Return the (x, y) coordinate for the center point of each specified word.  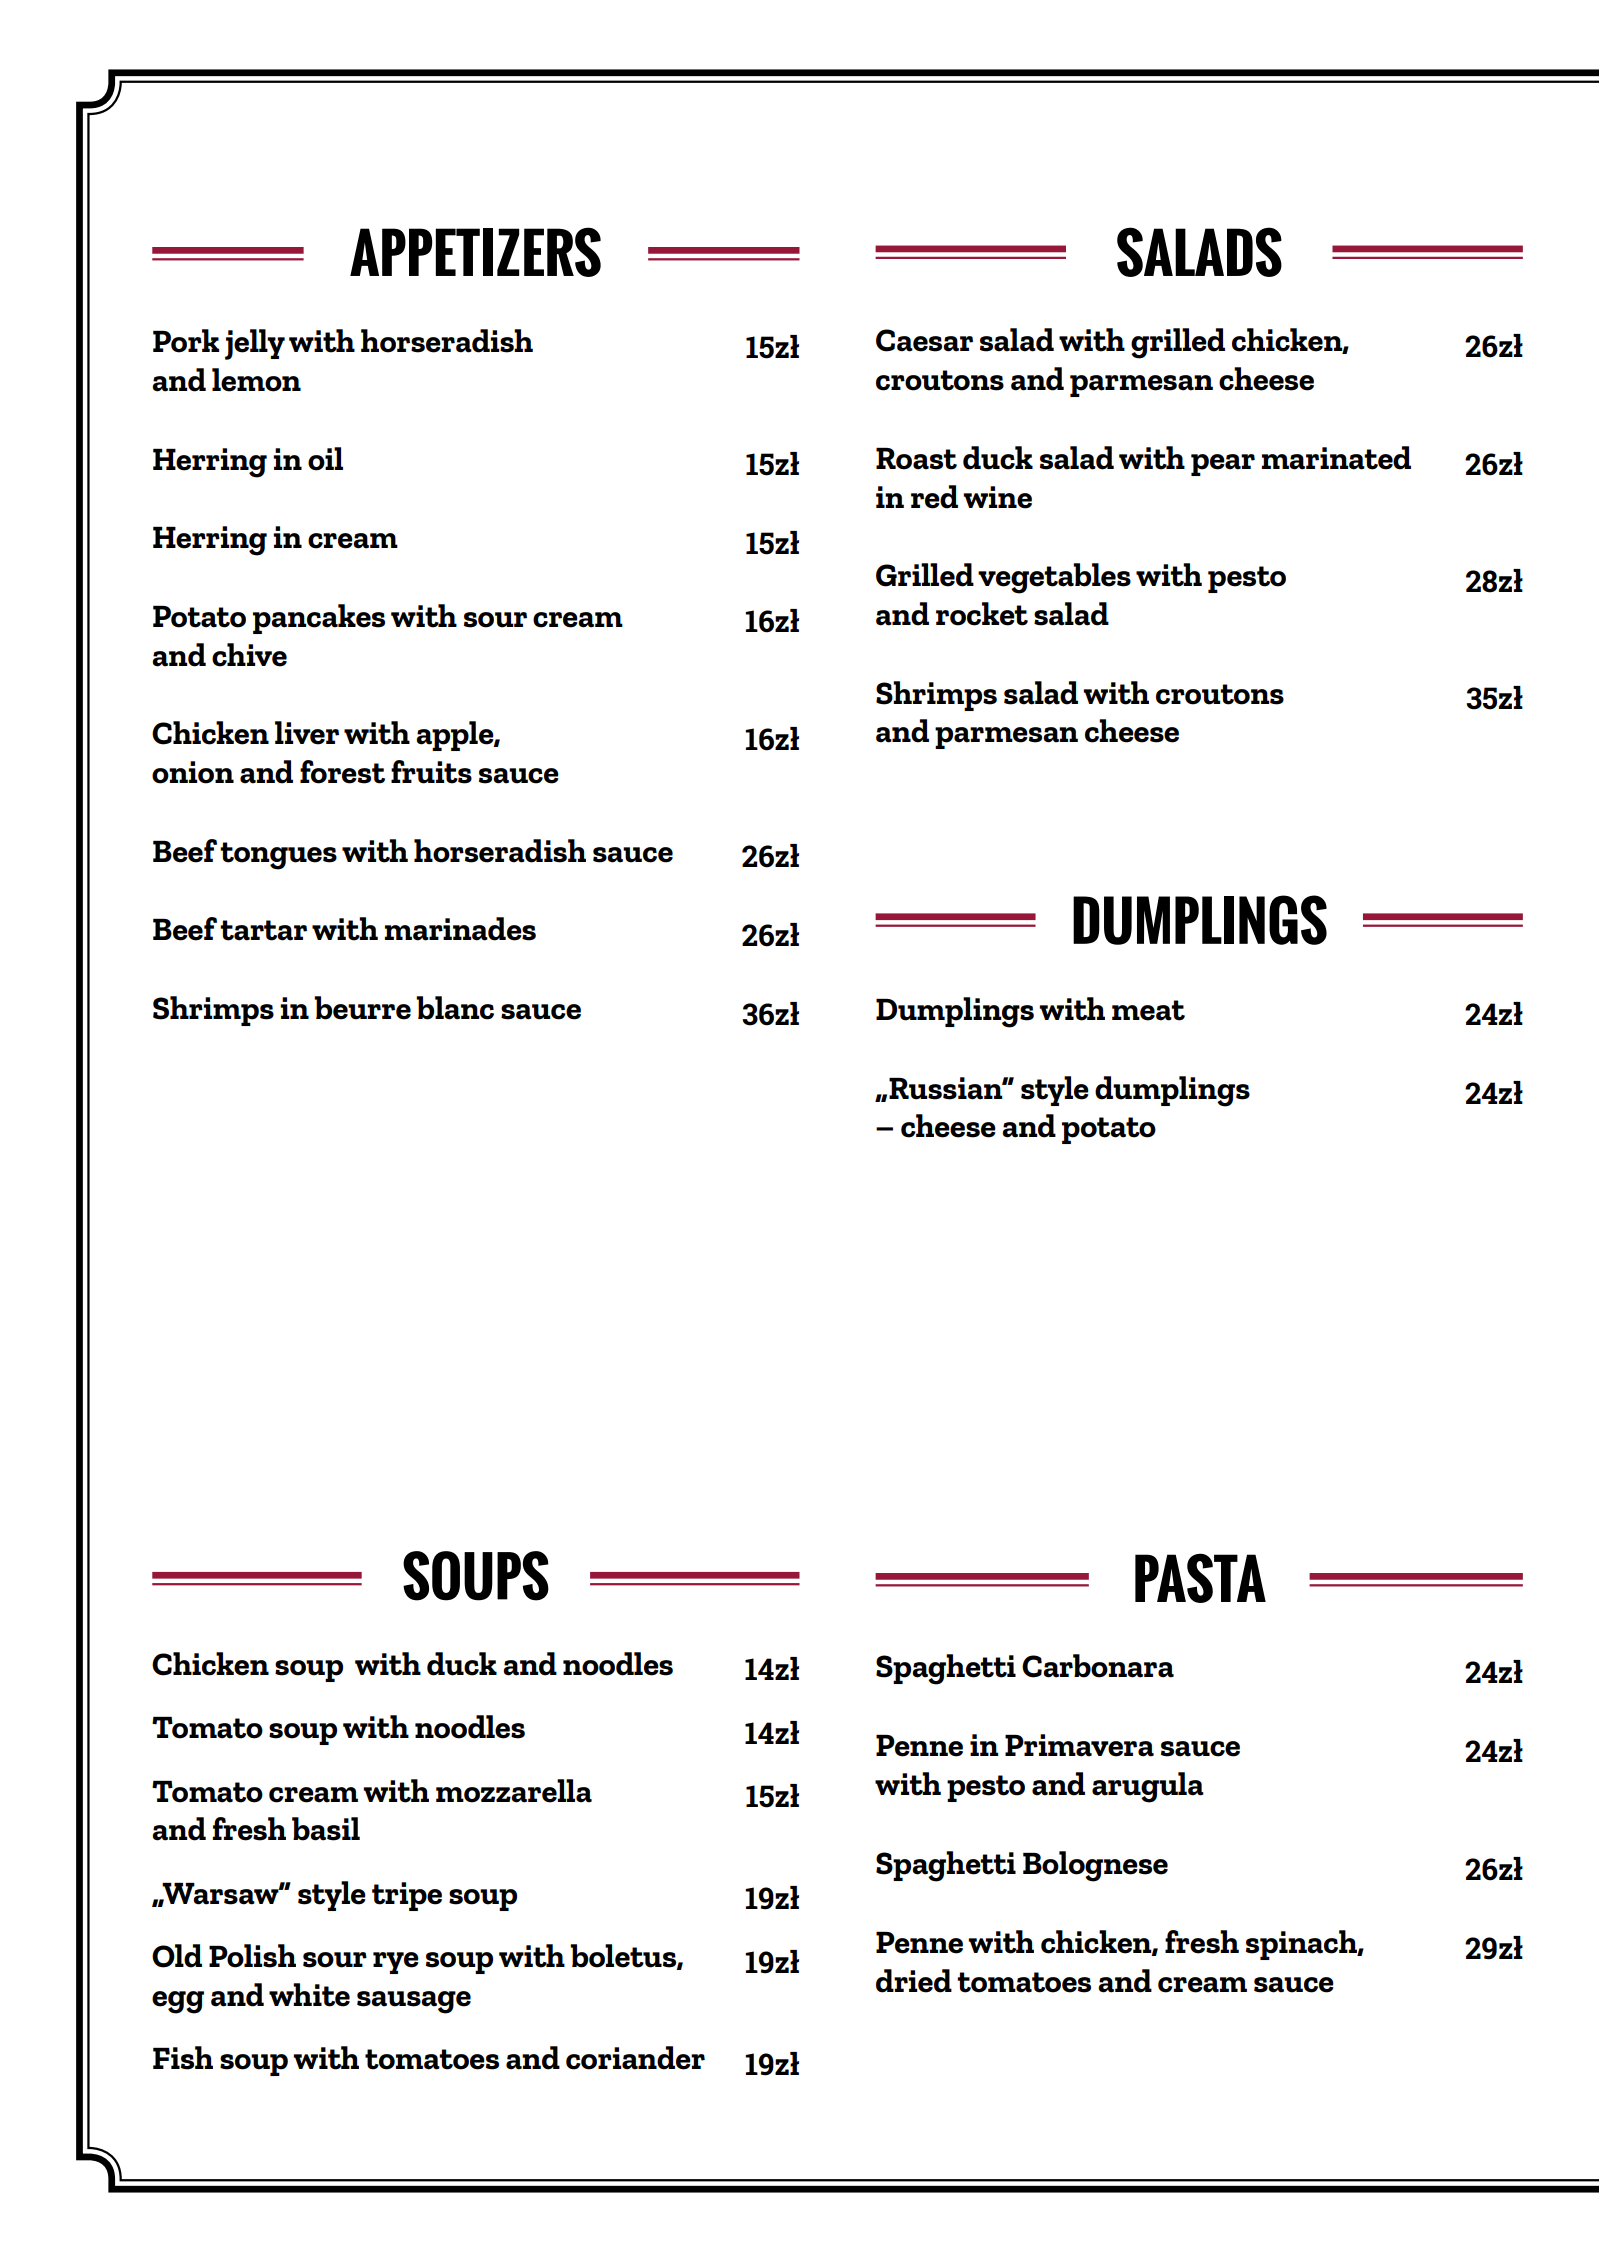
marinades (460, 929)
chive (249, 655)
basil (326, 1829)
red (934, 497)
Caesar (924, 340)
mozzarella (514, 1791)
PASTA (1200, 1578)
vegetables (1054, 578)
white (309, 1995)
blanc (455, 1008)
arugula (1148, 1787)
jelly (255, 344)
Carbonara (1098, 1666)
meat (1148, 1010)
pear (1223, 465)
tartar (263, 930)
